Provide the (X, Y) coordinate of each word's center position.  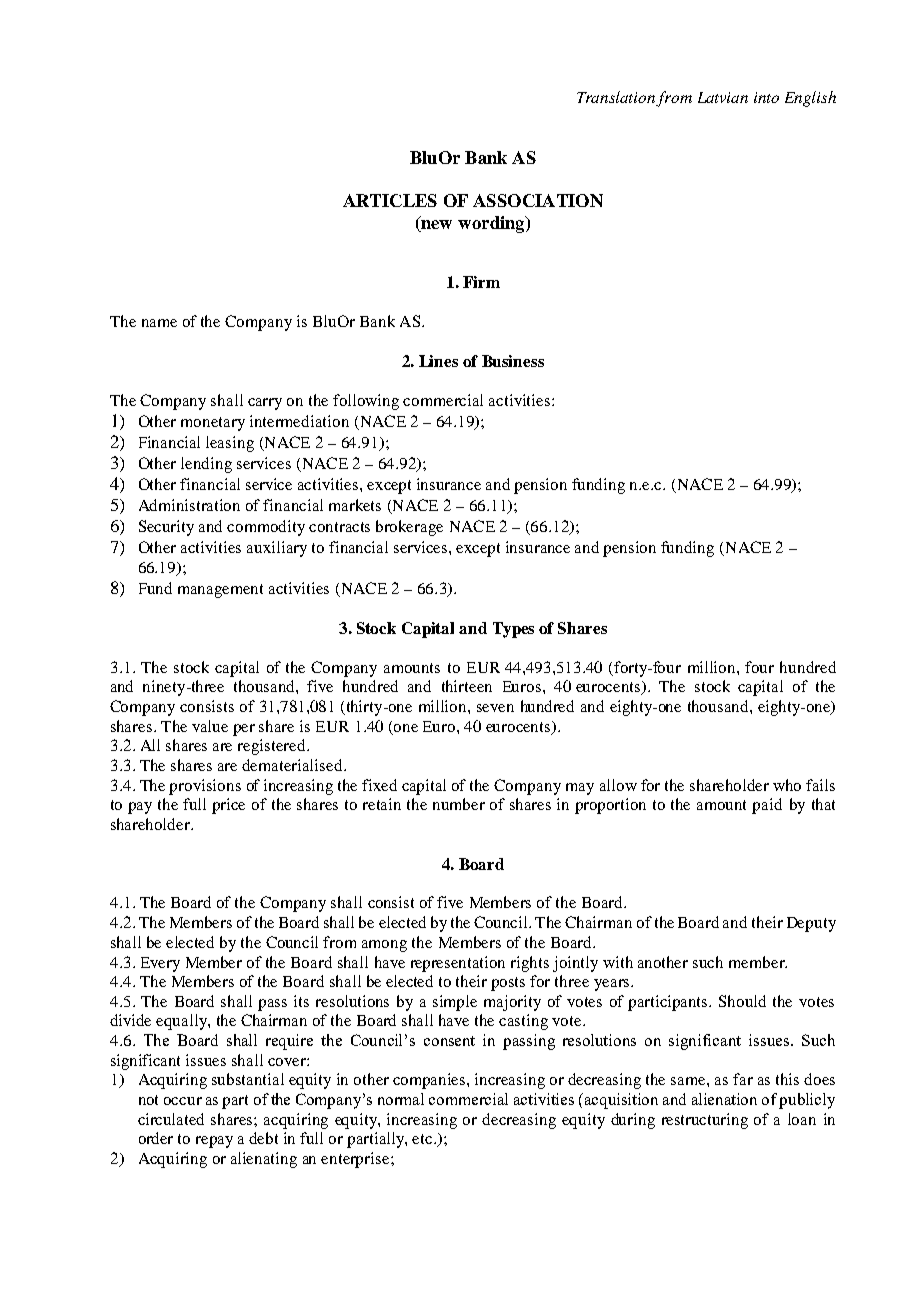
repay (214, 1142)
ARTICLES (390, 200)
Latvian (723, 97)
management (220, 591)
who (787, 785)
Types (513, 630)
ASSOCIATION (538, 200)
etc (423, 1139)
